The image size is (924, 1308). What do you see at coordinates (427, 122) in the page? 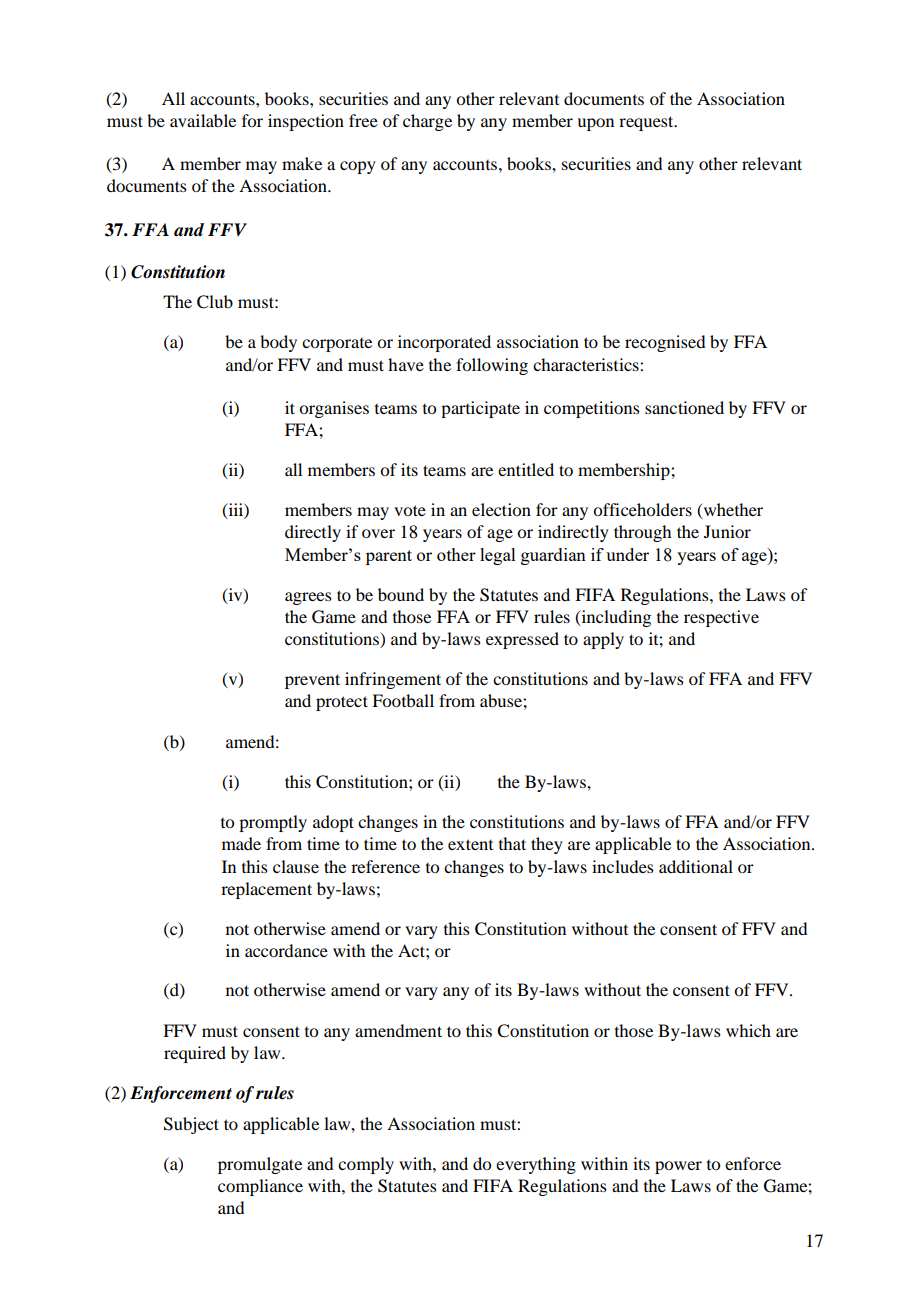
I see `charge` at bounding box center [427, 122].
